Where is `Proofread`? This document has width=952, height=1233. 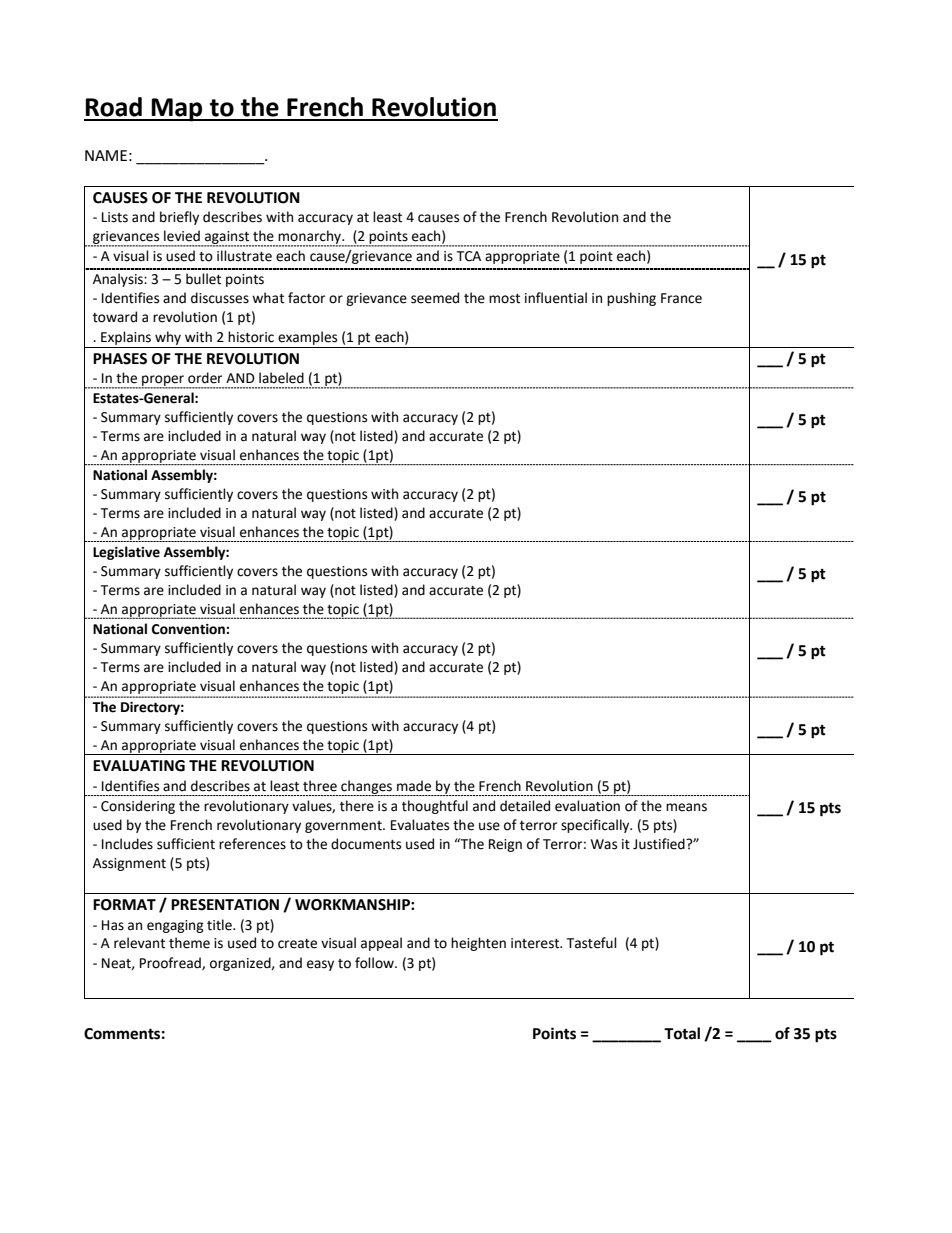
Proofread is located at coordinates (171, 963).
